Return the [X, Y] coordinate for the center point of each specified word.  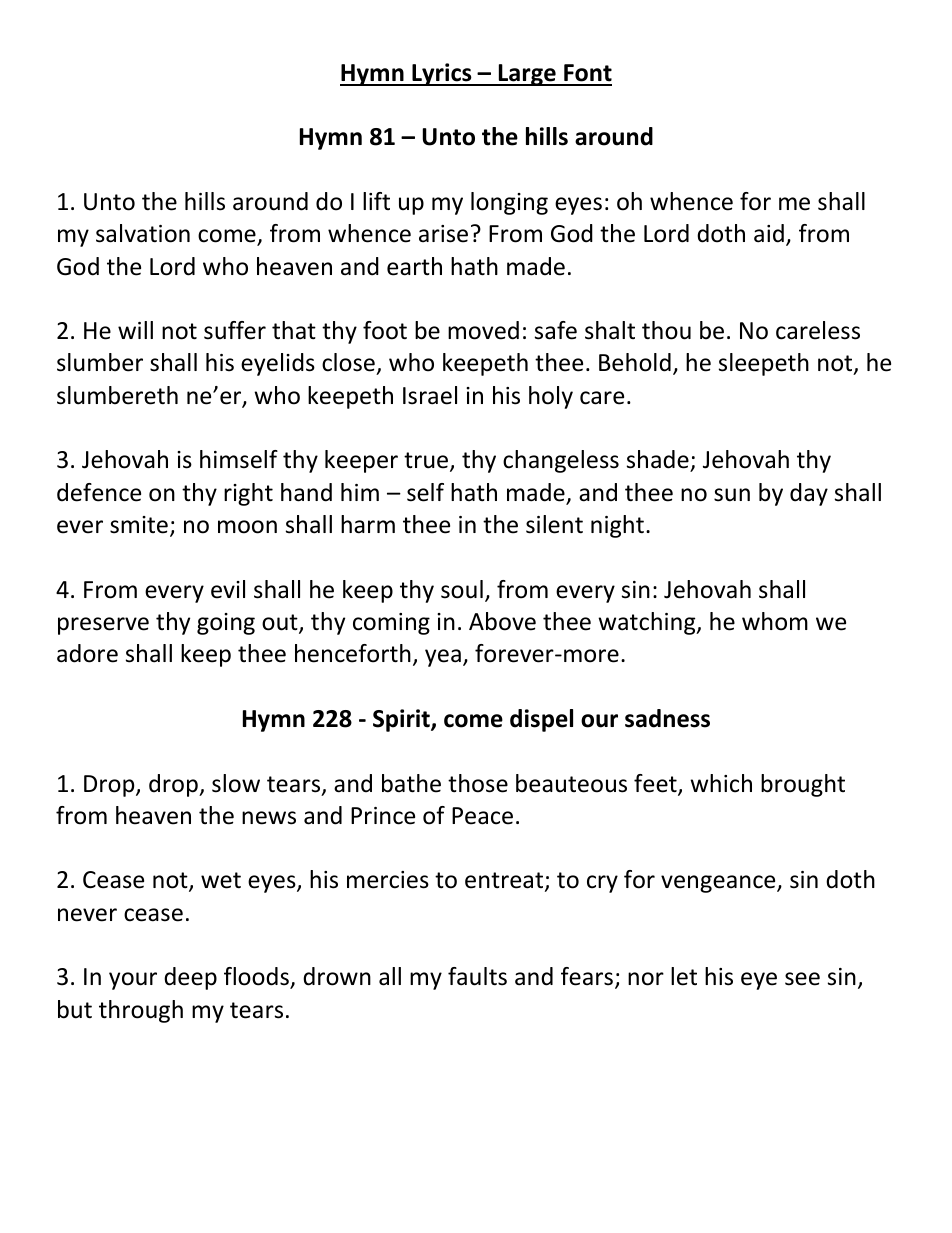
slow [236, 783]
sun [732, 495]
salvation [143, 233]
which [721, 783]
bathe [411, 783]
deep [190, 978]
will [135, 330]
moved [483, 330]
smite [139, 525]
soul [462, 589]
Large [527, 75]
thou [666, 330]
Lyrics [442, 74]
